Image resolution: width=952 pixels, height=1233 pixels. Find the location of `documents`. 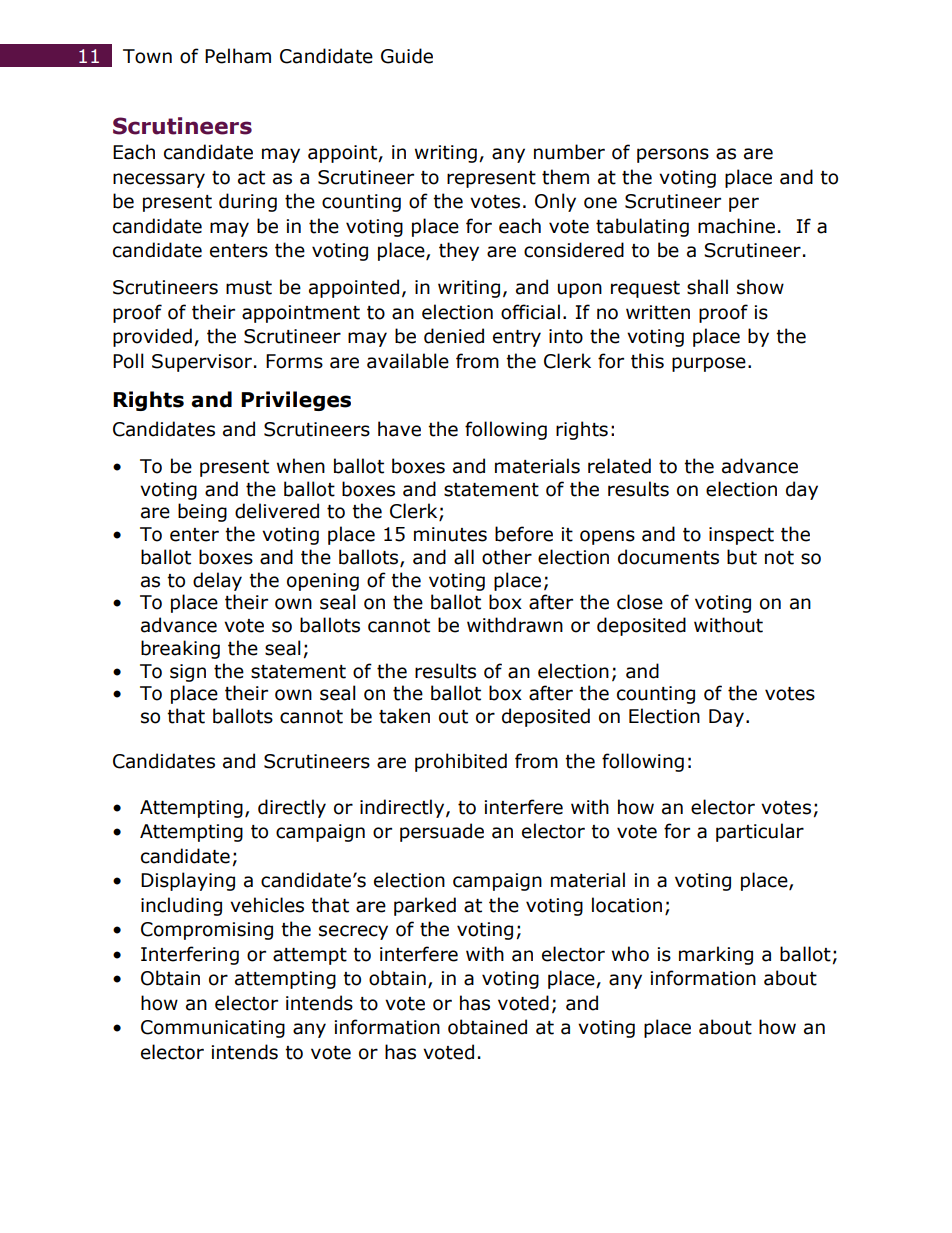

documents is located at coordinates (668, 557).
